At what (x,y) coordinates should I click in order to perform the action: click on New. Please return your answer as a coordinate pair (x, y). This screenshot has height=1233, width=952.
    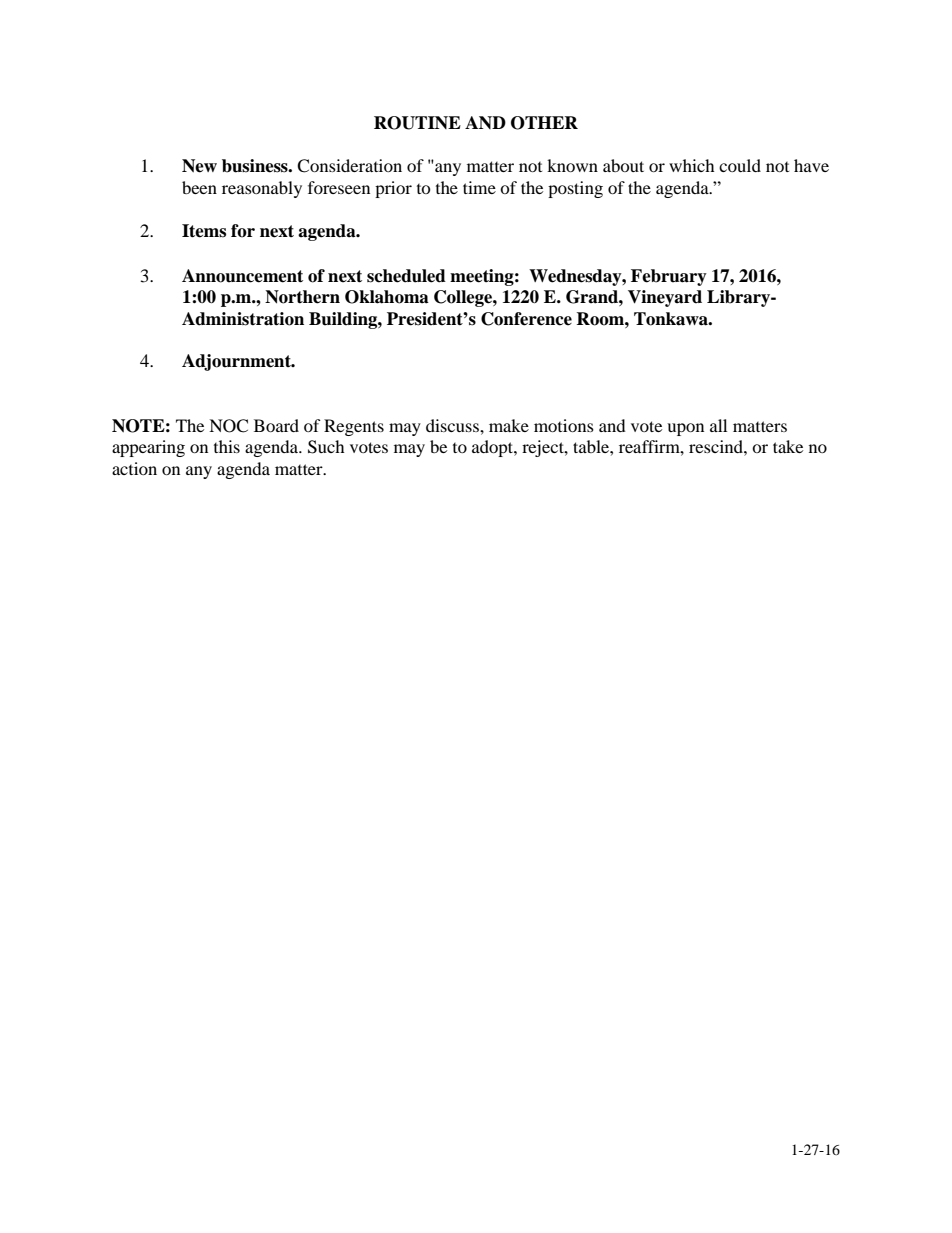
    Looking at the image, I should click on (199, 166).
